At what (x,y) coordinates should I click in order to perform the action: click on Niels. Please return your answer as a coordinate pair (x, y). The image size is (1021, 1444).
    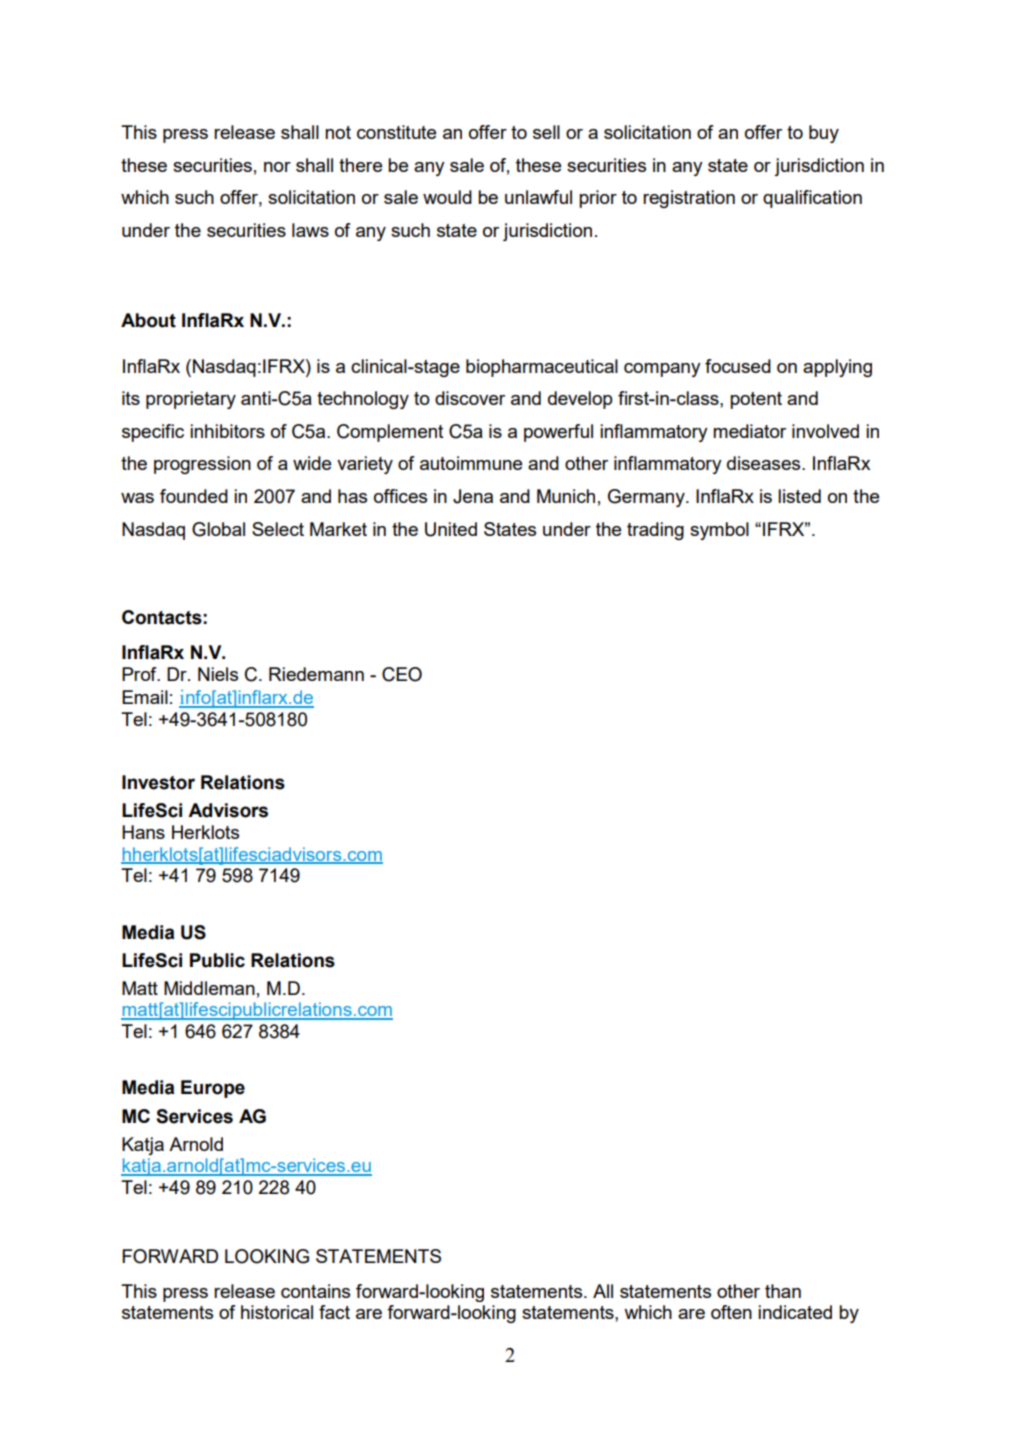
    Looking at the image, I should click on (218, 674).
